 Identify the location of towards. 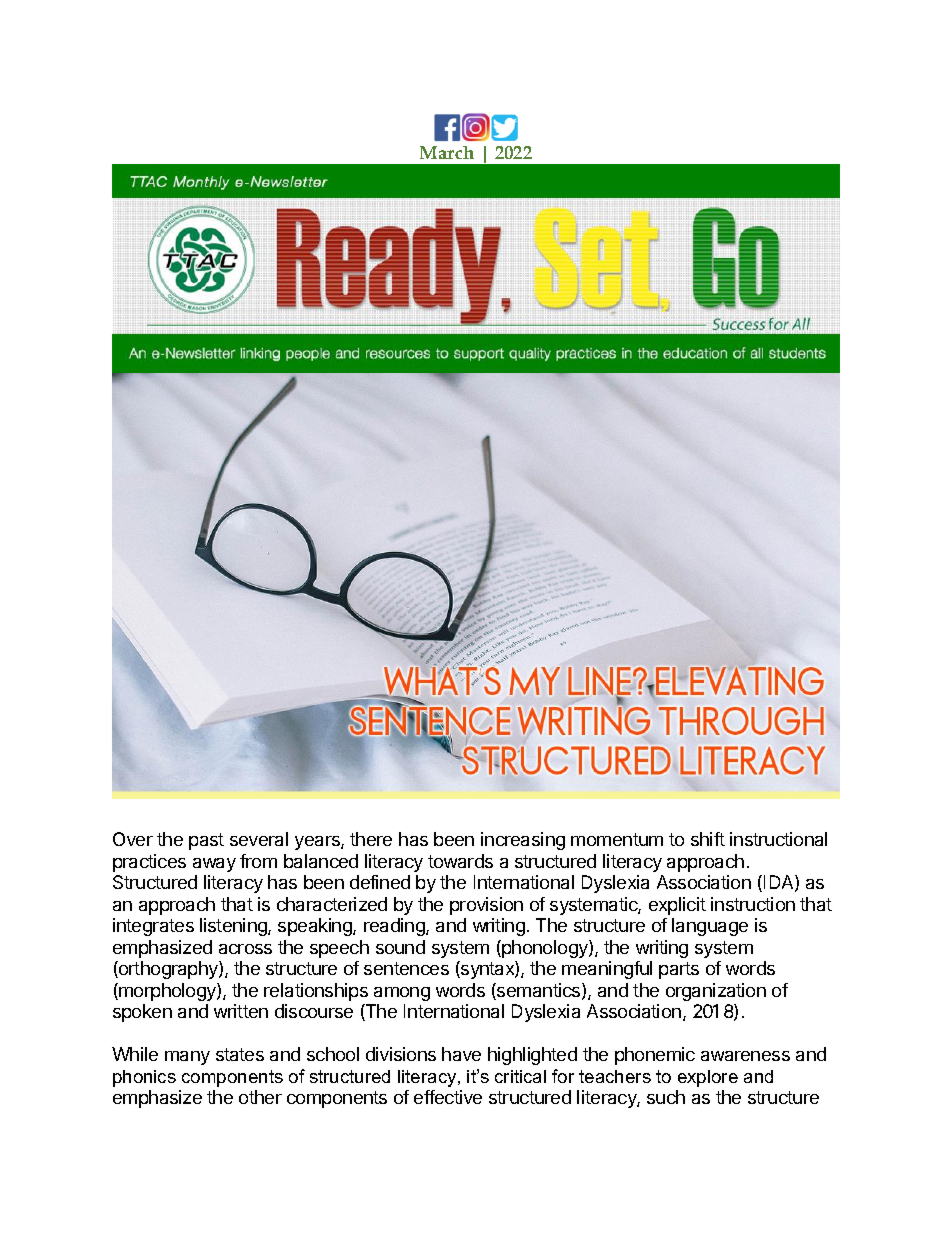
(460, 861).
